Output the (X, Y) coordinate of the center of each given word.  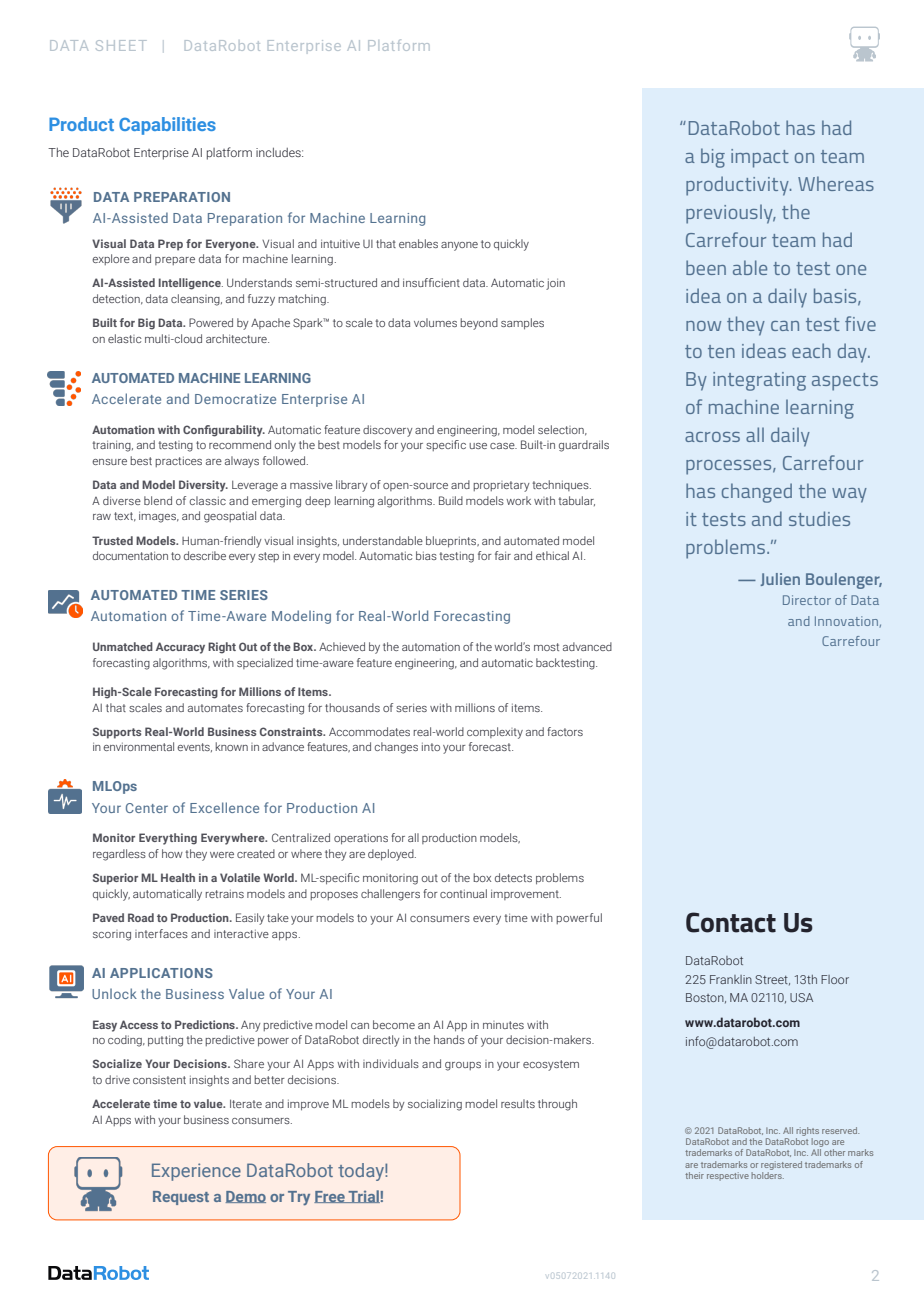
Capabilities (167, 126)
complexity (495, 733)
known (231, 746)
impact (760, 158)
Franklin (731, 979)
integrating (759, 381)
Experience (196, 1172)
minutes (503, 1025)
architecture (237, 338)
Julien (780, 579)
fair (503, 555)
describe (205, 555)
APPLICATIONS (161, 973)
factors (565, 731)
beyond (479, 324)
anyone (459, 246)
